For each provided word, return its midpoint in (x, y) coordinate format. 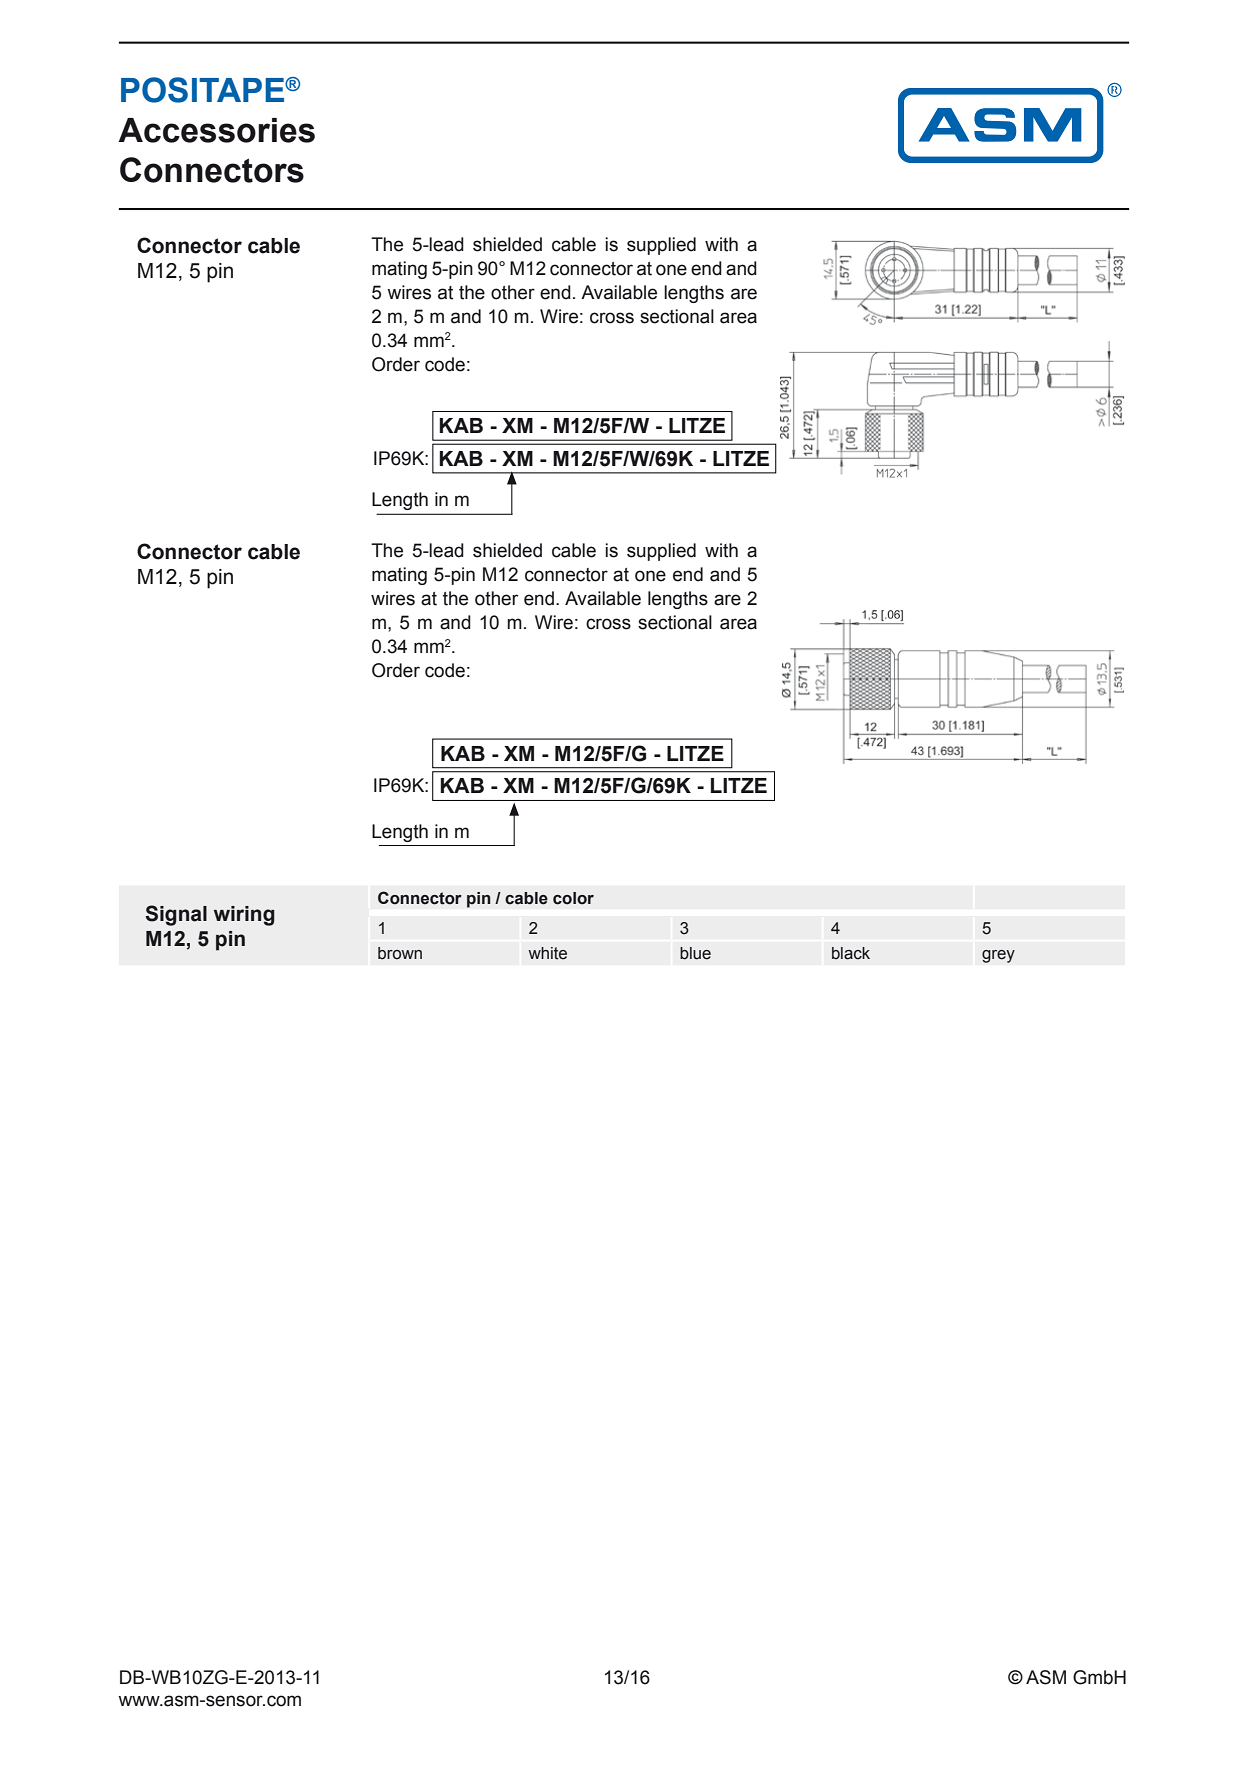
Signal (176, 915)
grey (998, 956)
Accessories (216, 130)
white (547, 953)
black (851, 953)
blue (695, 953)
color (573, 898)
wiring (244, 916)
